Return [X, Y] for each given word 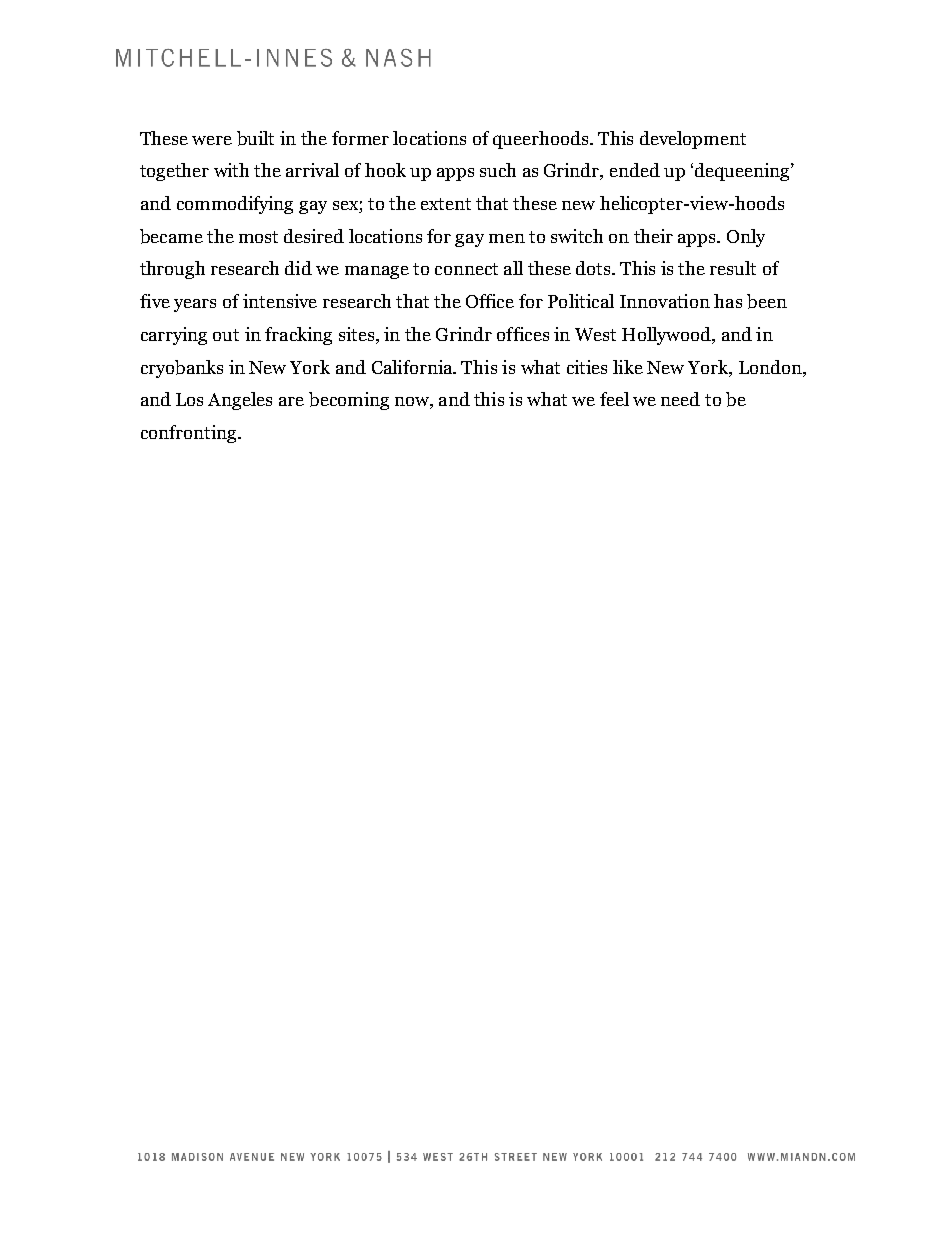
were [212, 140]
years [195, 305]
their [653, 236]
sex [346, 207]
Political [581, 301]
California [413, 367]
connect [466, 269]
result [733, 268]
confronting [190, 434]
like [628, 367]
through [172, 270]
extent [446, 204]
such [498, 170]
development [693, 140]
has [728, 301]
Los [189, 399]
